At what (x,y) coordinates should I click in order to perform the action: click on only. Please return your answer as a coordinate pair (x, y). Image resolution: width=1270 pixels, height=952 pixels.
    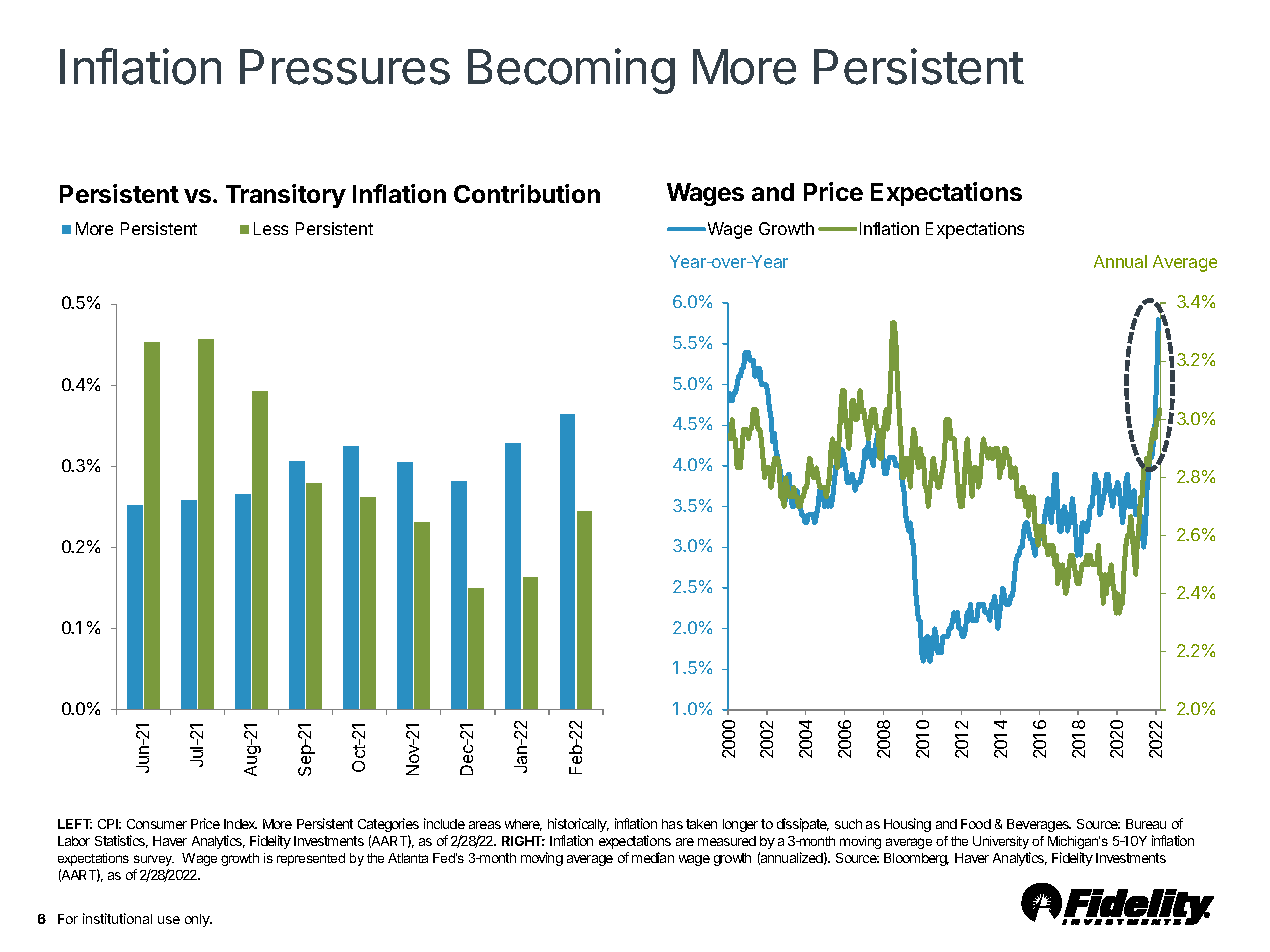
    Looking at the image, I should click on (198, 920).
